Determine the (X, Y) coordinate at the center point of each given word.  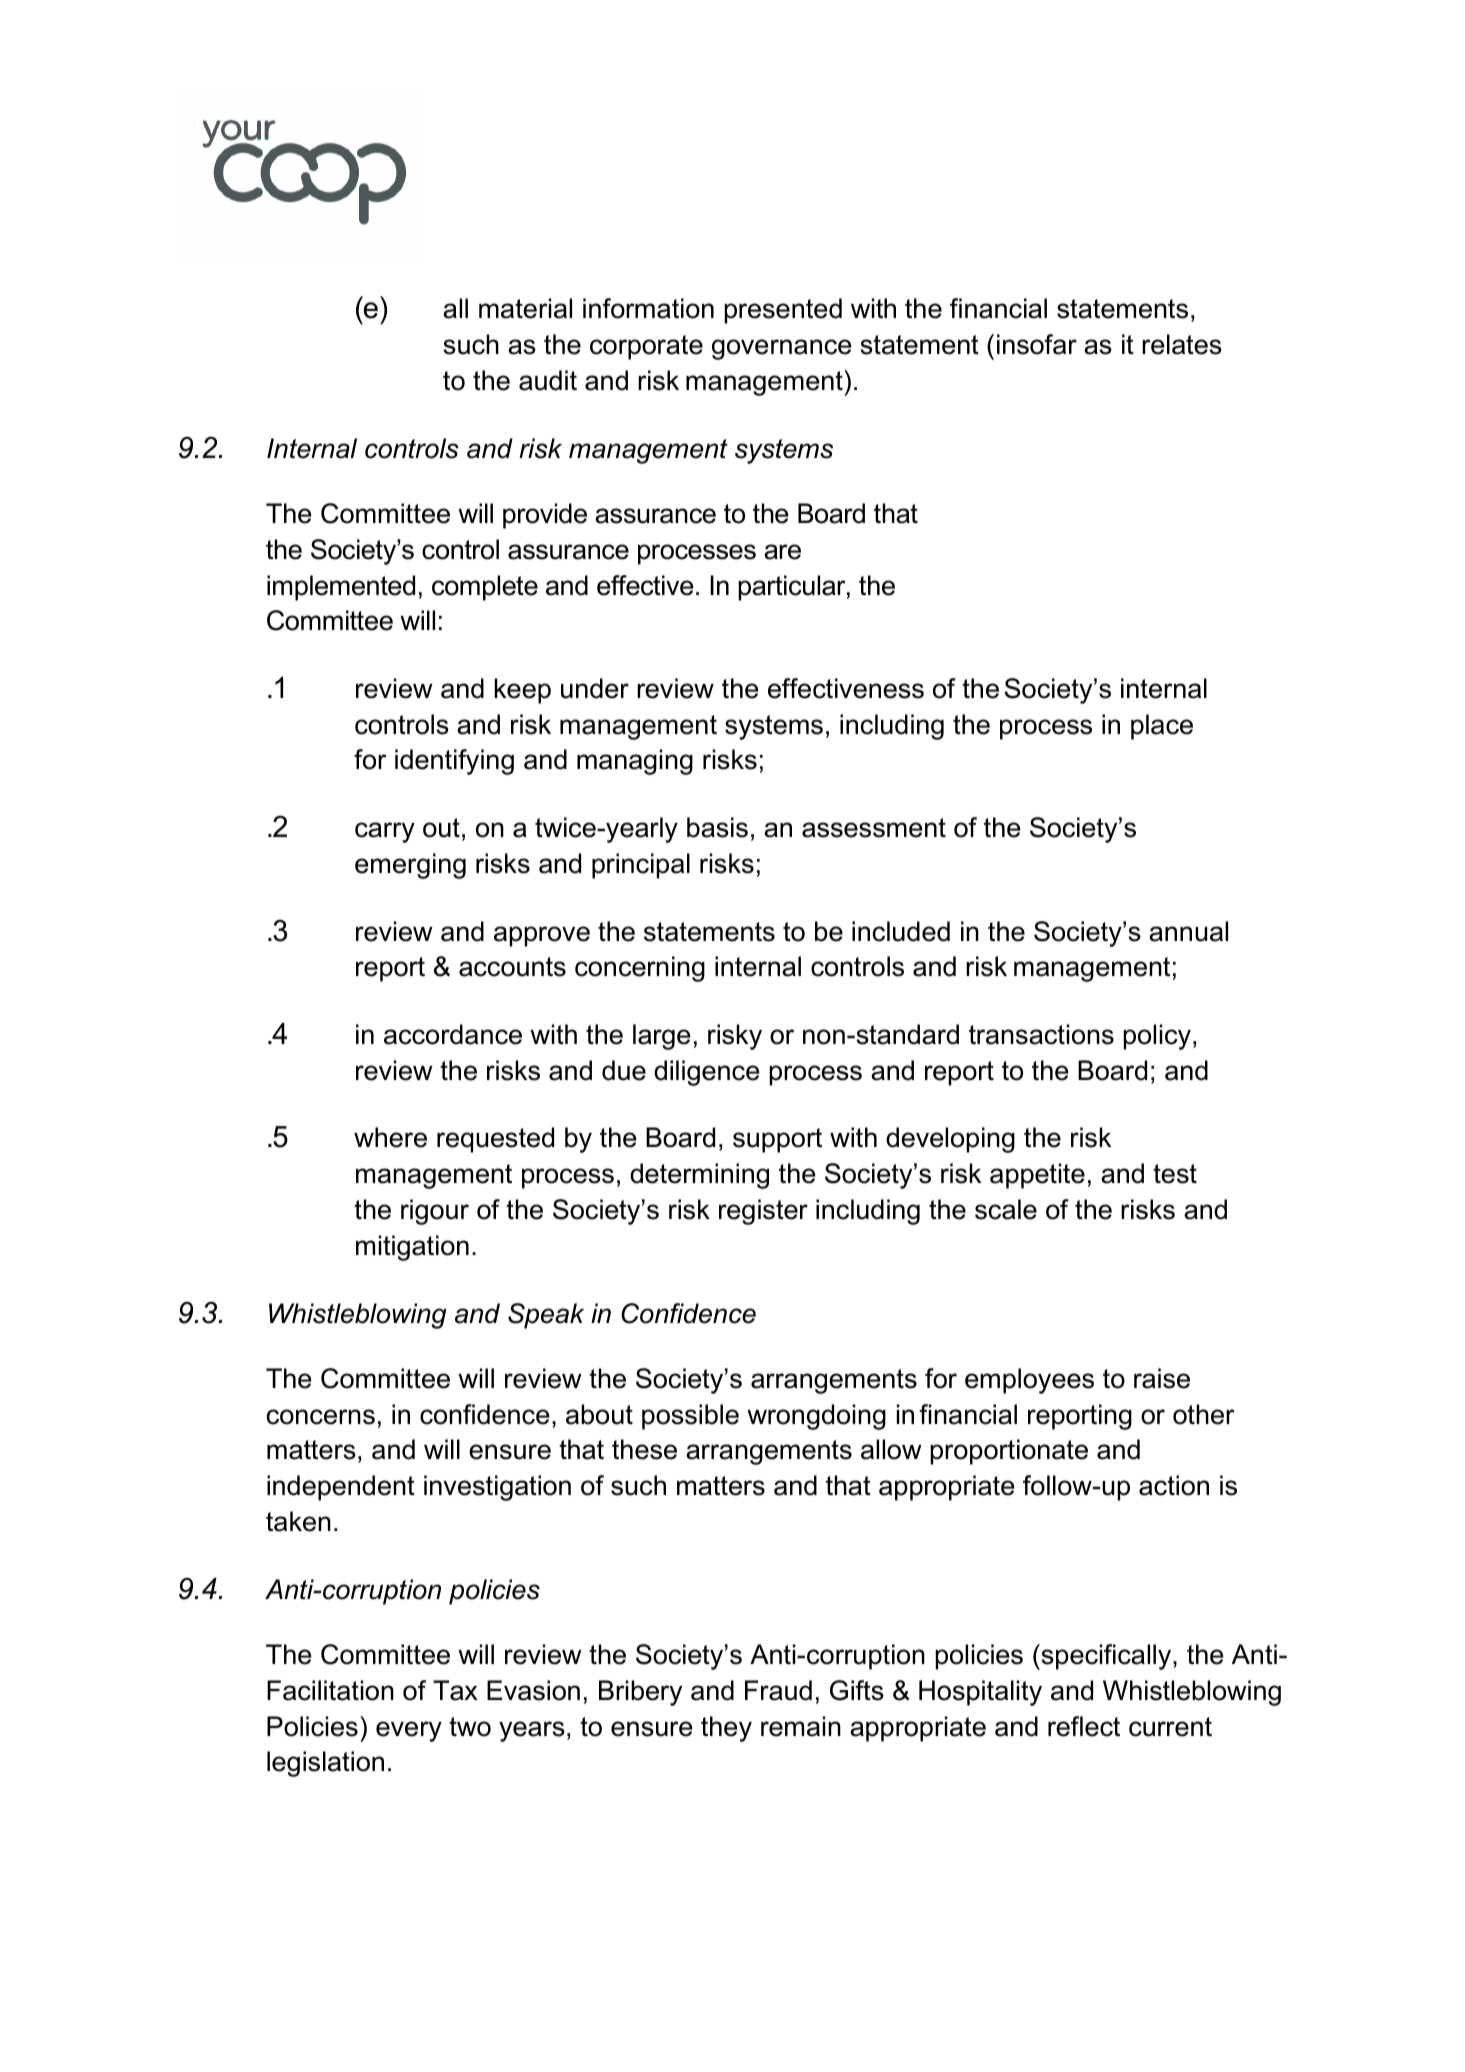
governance (782, 349)
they (726, 1729)
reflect (1084, 1726)
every (409, 1731)
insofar (1037, 344)
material (525, 308)
